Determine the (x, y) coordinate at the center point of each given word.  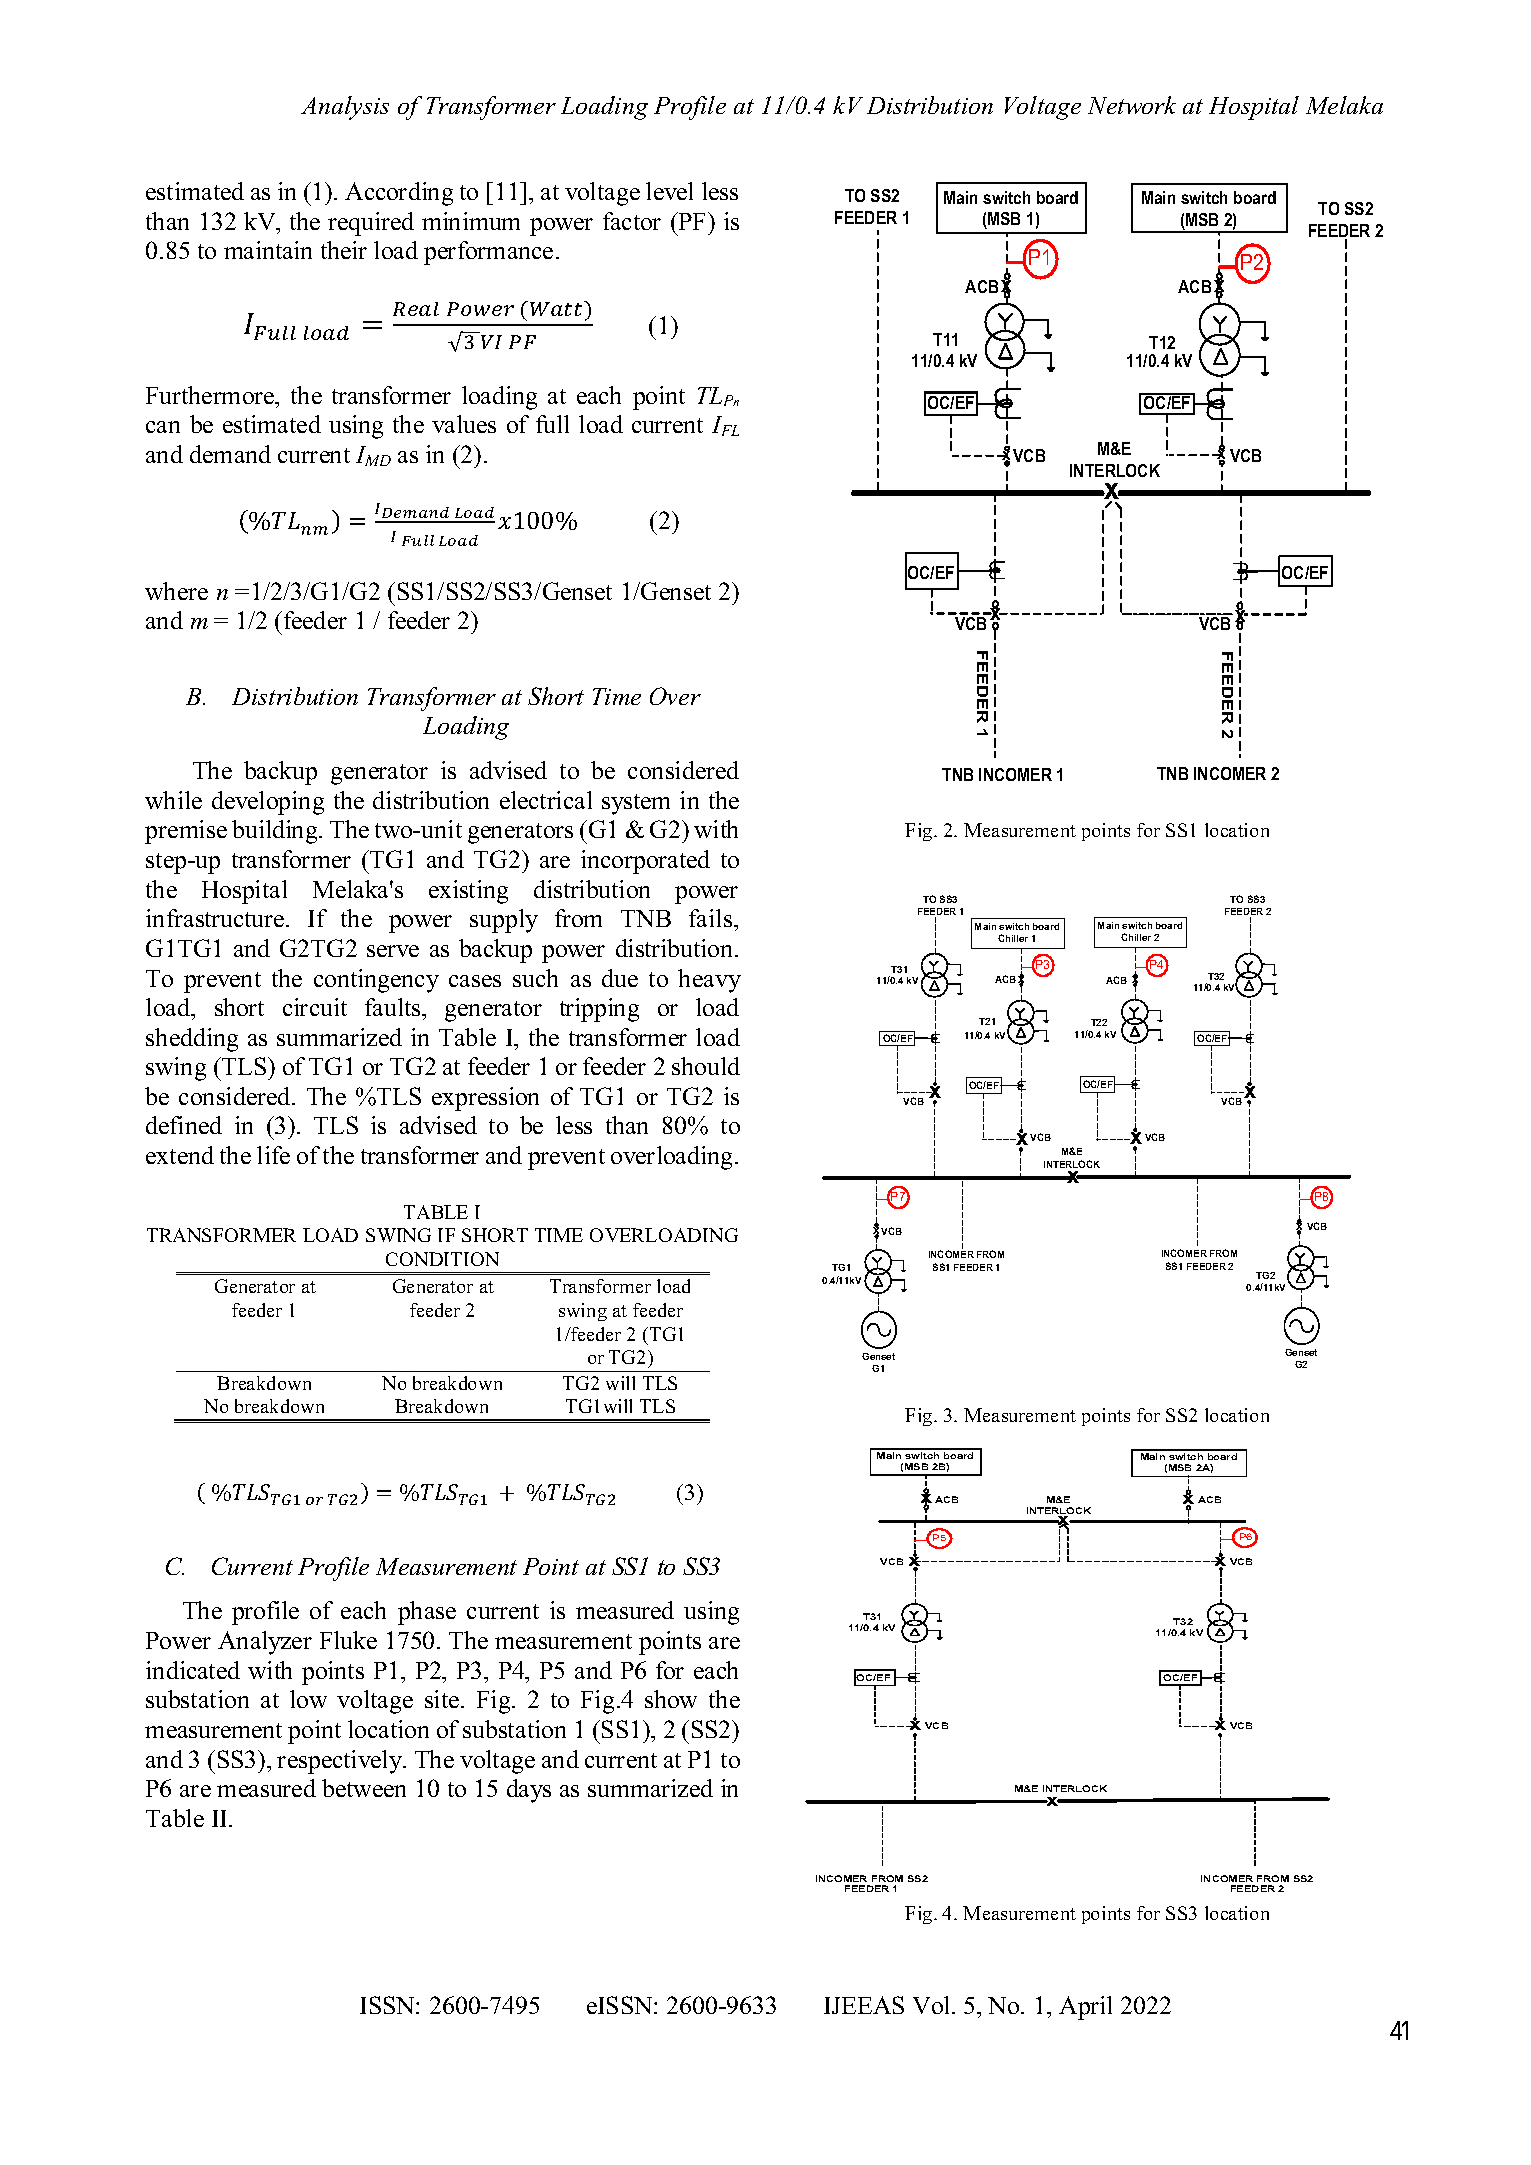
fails (712, 918)
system (636, 804)
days (529, 1791)
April (1085, 2008)
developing (268, 803)
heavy (709, 981)
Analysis (345, 108)
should (706, 1066)
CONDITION (442, 1259)
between (364, 1788)
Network (1132, 105)
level (669, 191)
